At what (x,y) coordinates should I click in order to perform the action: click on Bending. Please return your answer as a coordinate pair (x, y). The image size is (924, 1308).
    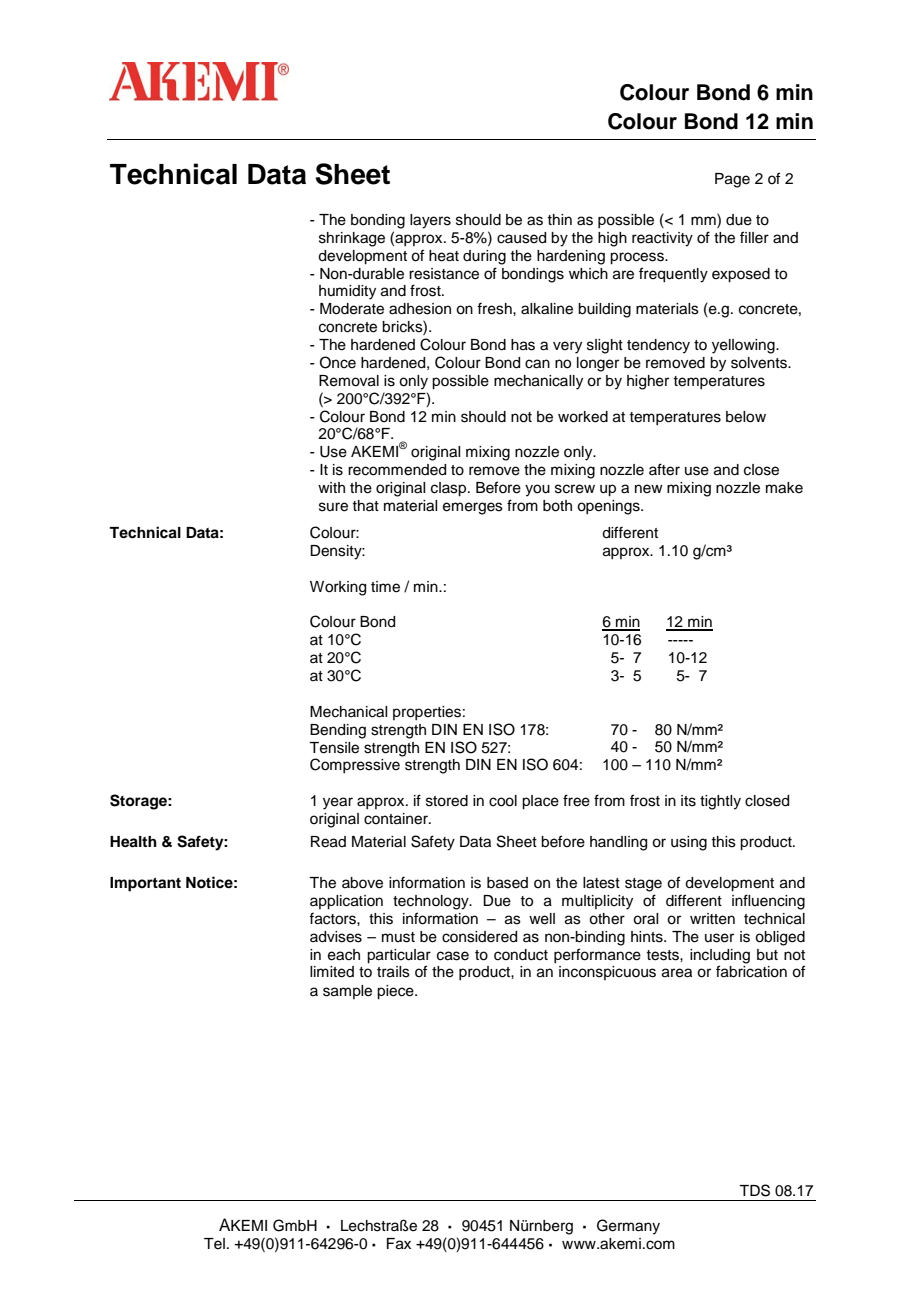
    Looking at the image, I should click on (338, 731).
